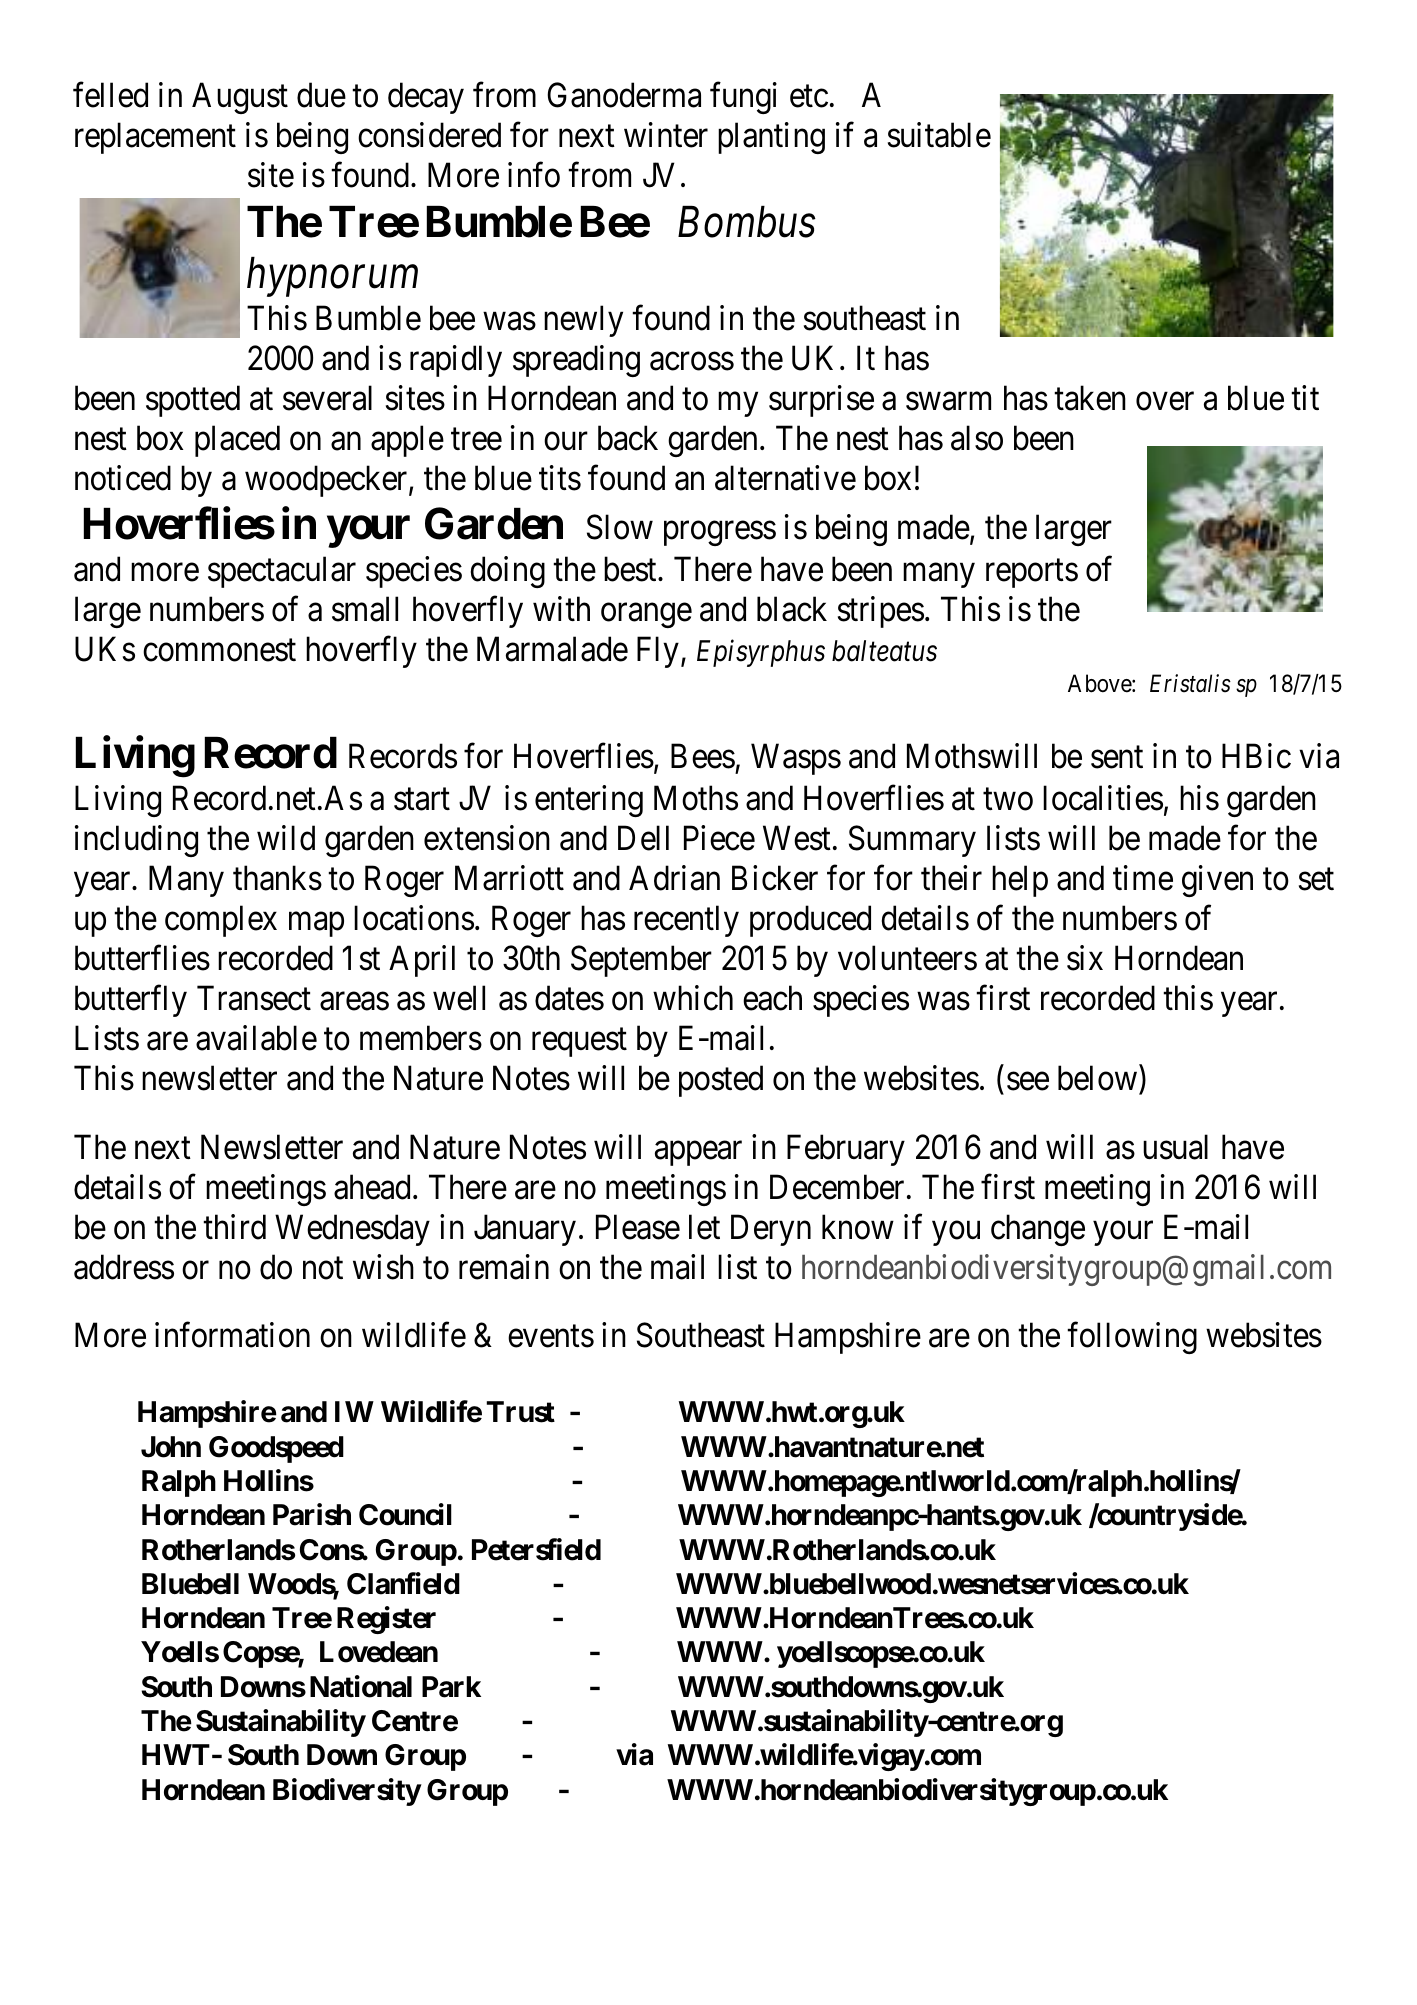  What do you see at coordinates (451, 1687) in the screenshot?
I see `Park` at bounding box center [451, 1687].
